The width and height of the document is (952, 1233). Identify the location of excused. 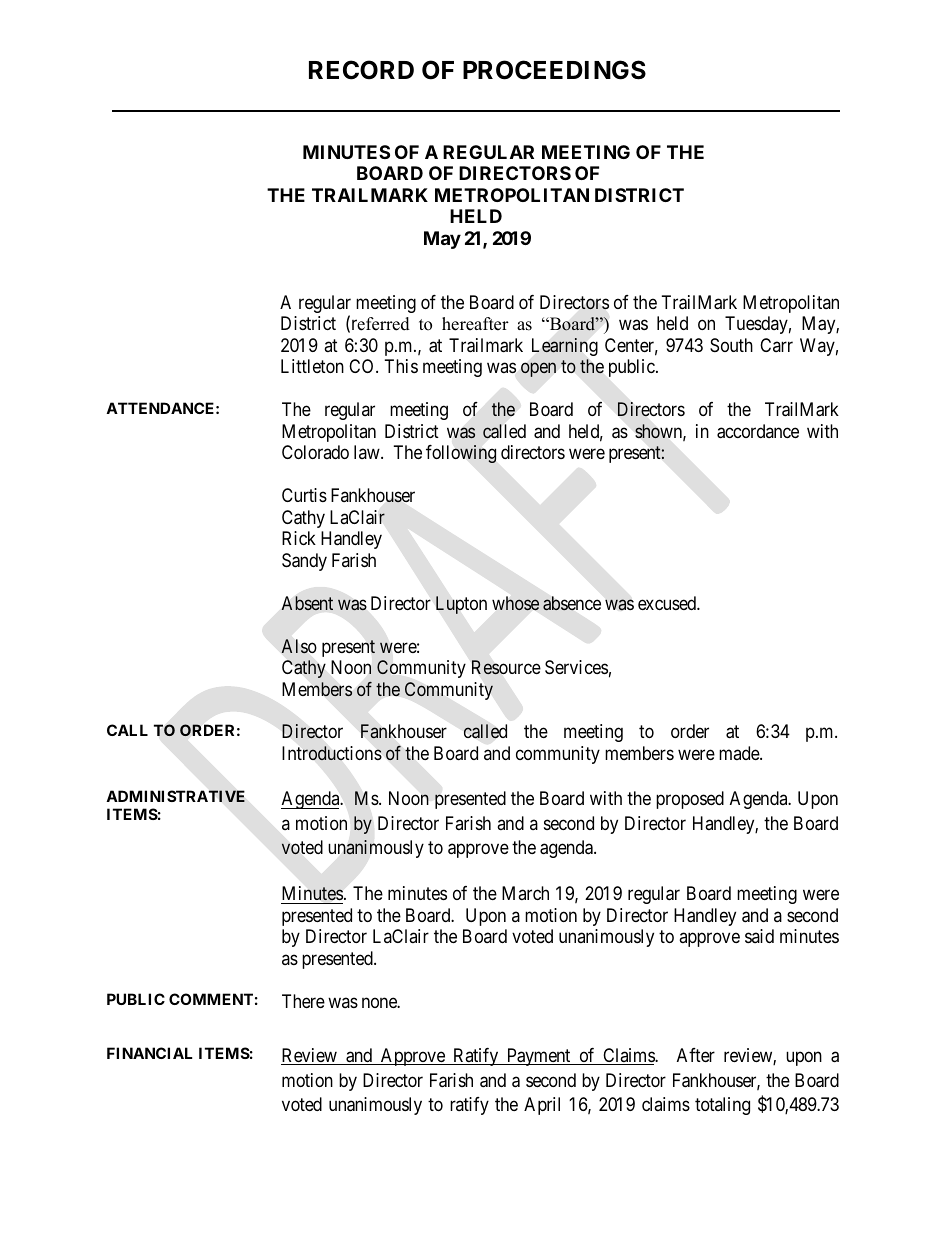
(668, 603).
